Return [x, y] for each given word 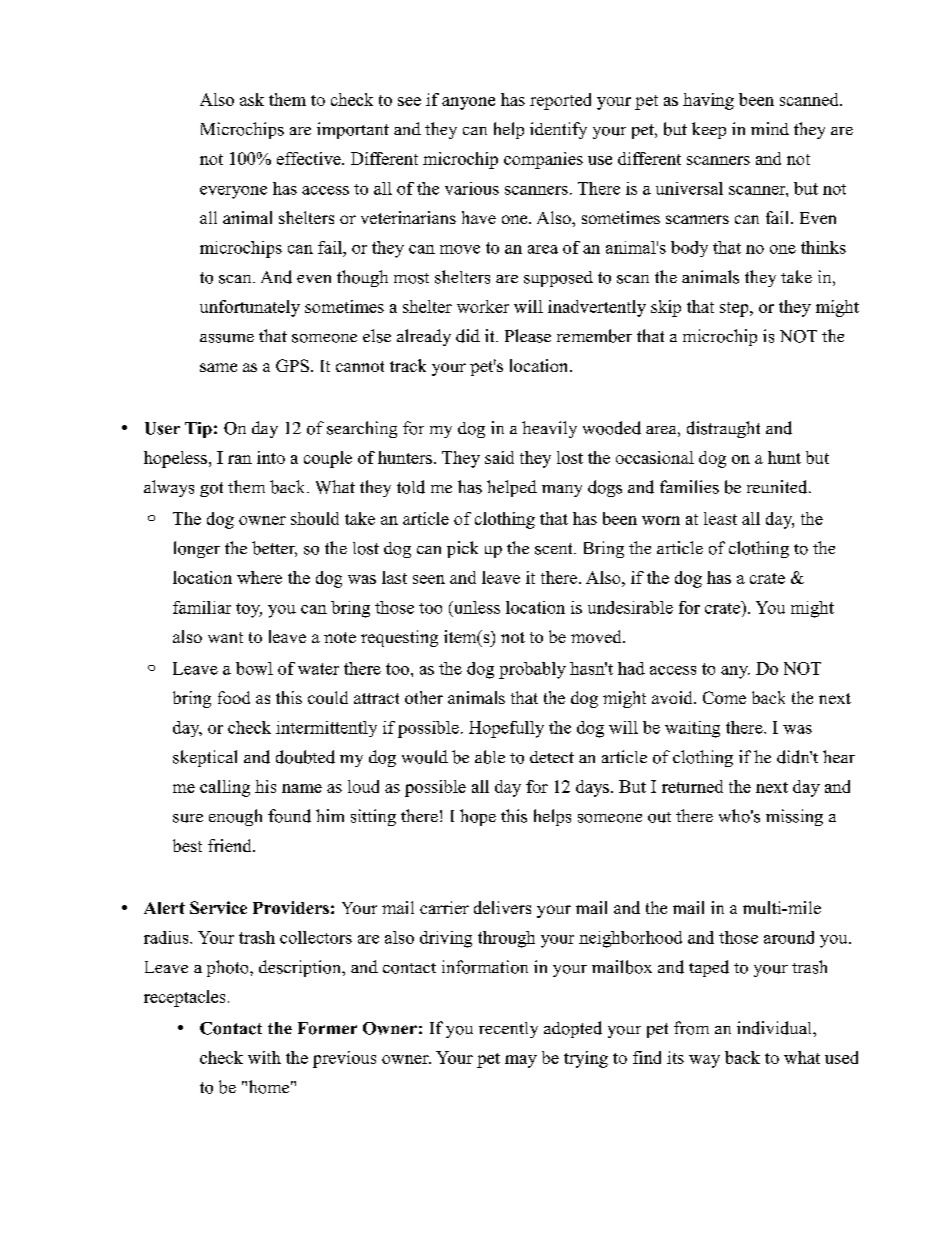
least [720, 518]
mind [770, 128]
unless [476, 607]
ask [252, 99]
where [259, 577]
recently [508, 1030]
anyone [468, 103]
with [264, 1057]
